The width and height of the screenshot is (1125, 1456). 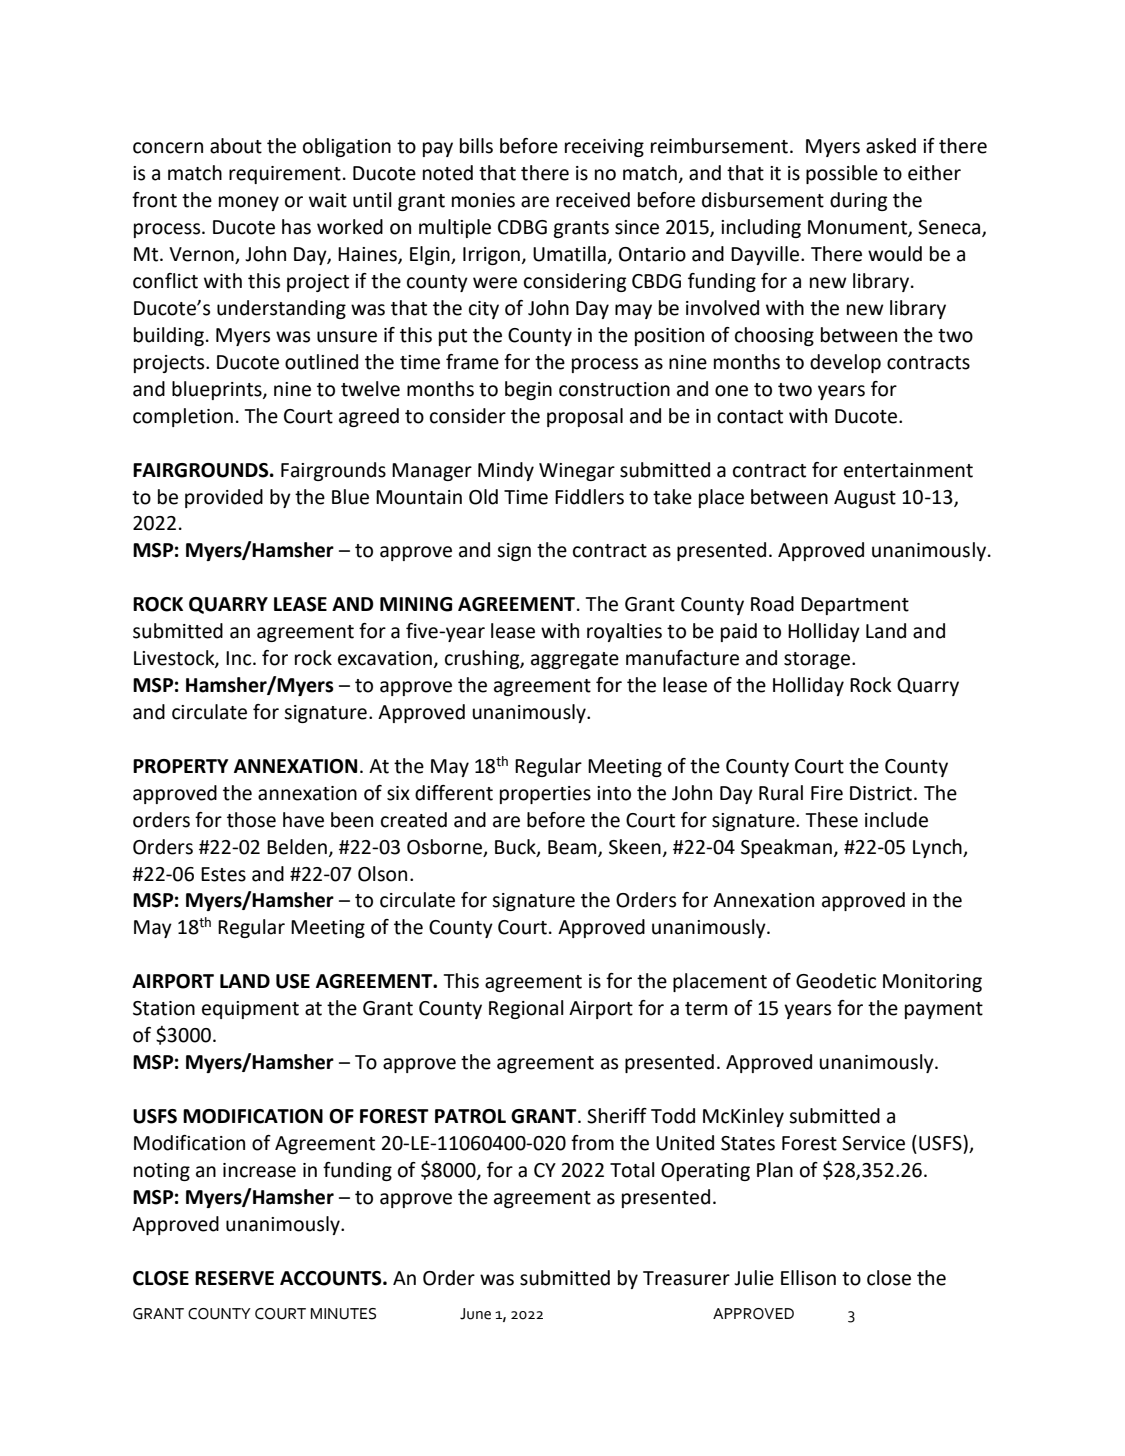 What do you see at coordinates (836, 981) in the screenshot?
I see `Geodetic` at bounding box center [836, 981].
